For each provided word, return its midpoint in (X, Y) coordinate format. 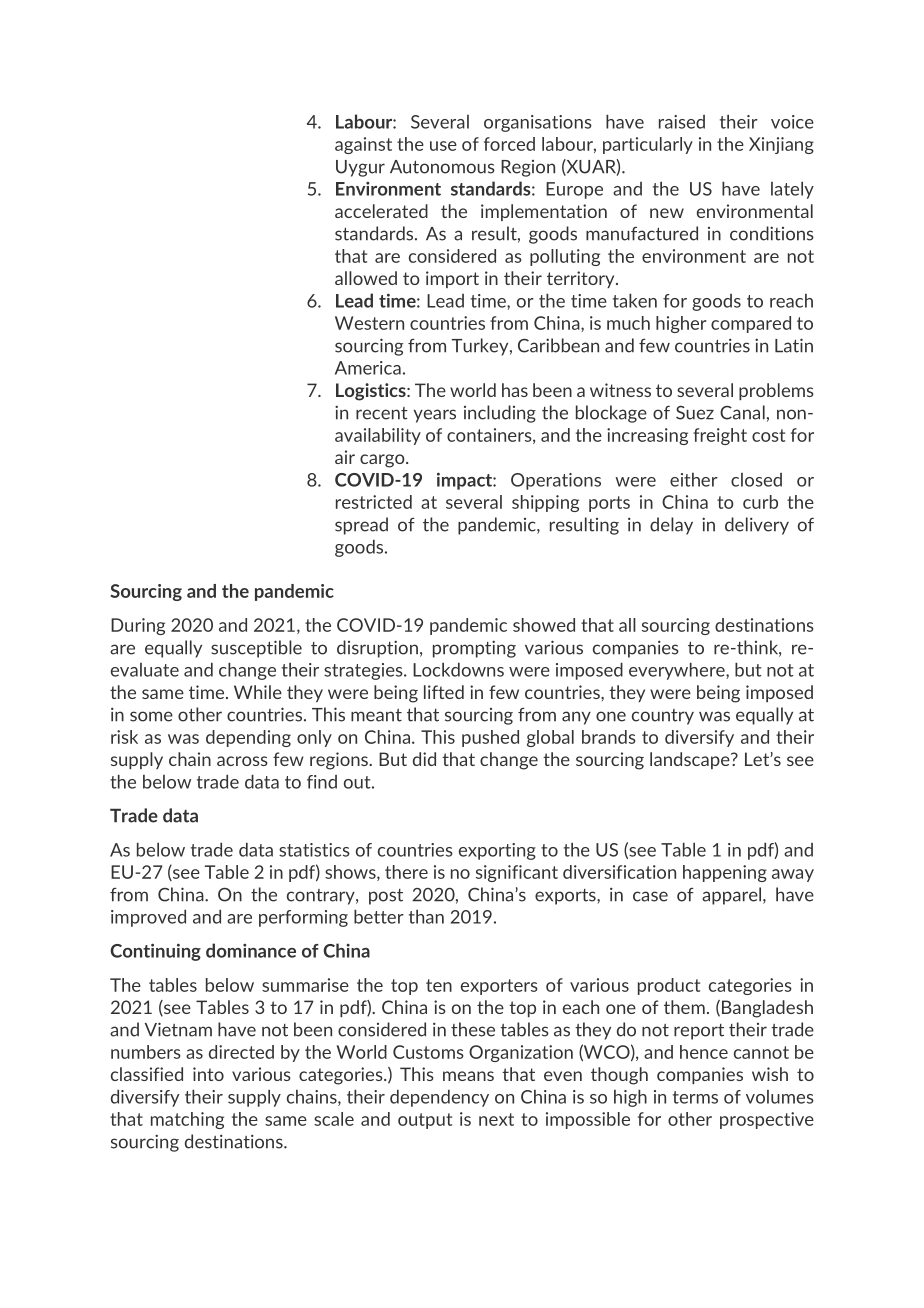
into (208, 1074)
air (345, 457)
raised (682, 122)
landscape (691, 760)
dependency (439, 1098)
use (443, 146)
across (242, 761)
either (694, 480)
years (434, 416)
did (424, 759)
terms (695, 1097)
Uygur (360, 168)
